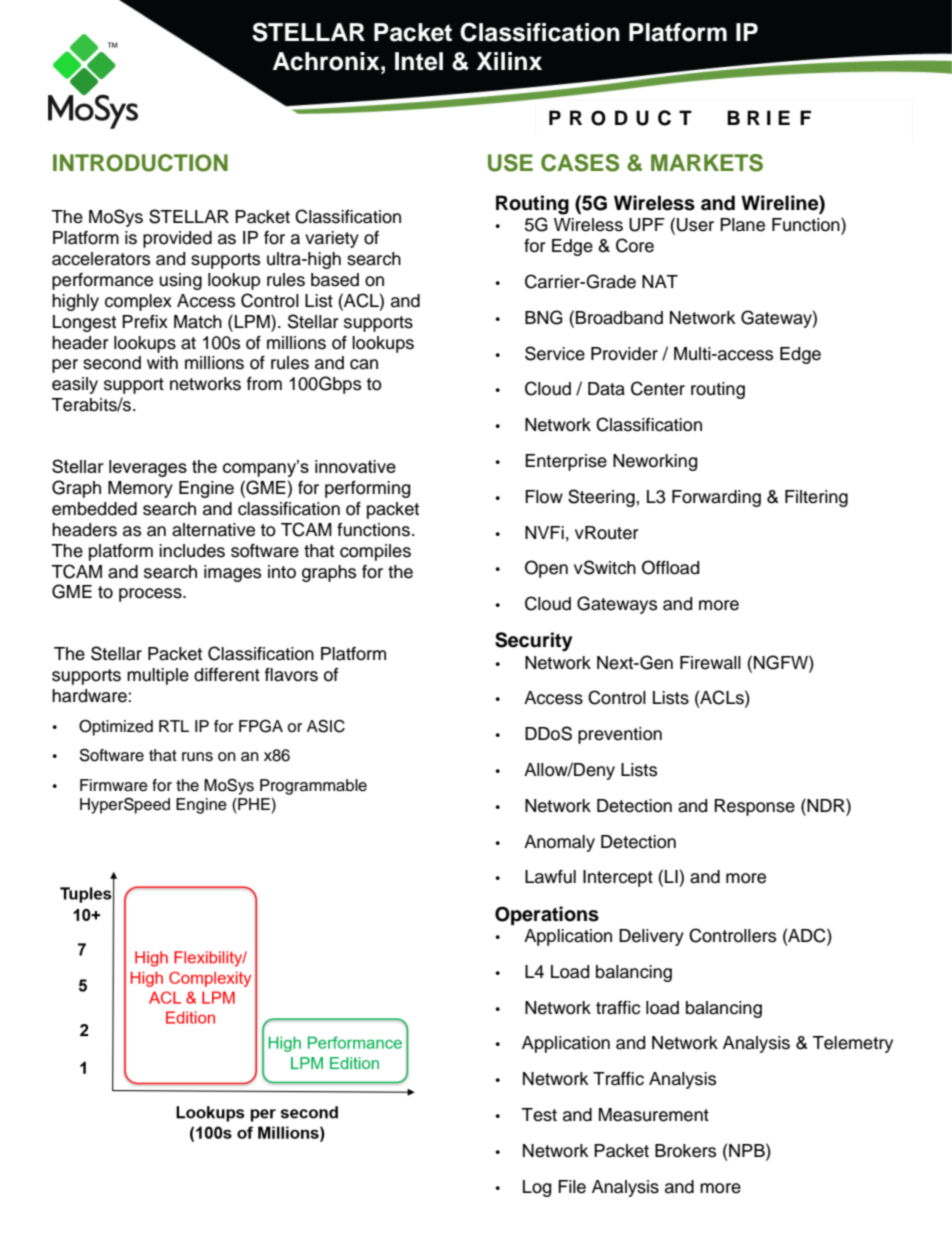  What do you see at coordinates (651, 937) in the page?
I see `Delivery` at bounding box center [651, 937].
